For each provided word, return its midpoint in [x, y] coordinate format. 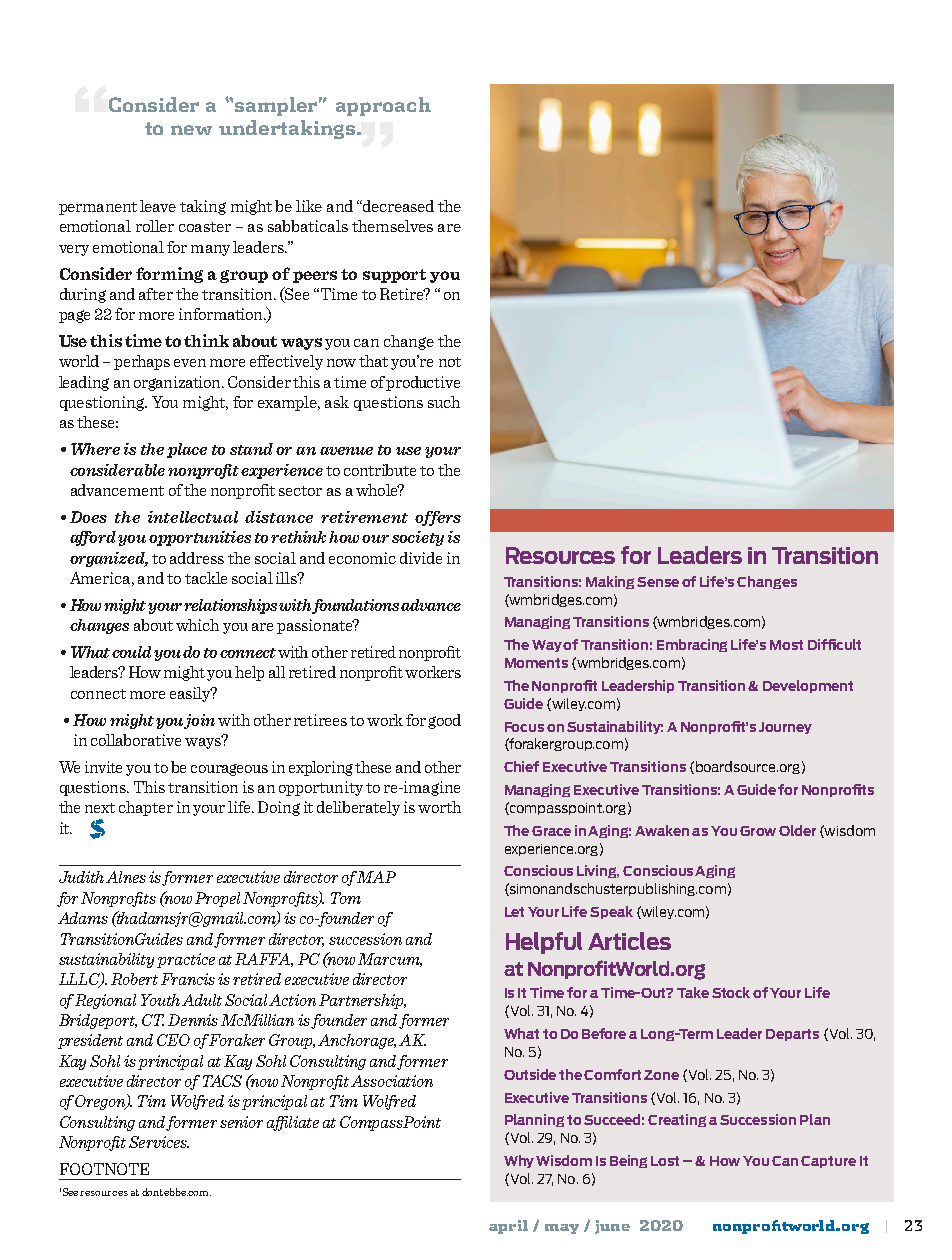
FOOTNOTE [104, 1169]
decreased [397, 206]
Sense [658, 582]
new [191, 130]
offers [438, 518]
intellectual [193, 517]
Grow [758, 831]
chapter [146, 808]
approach [383, 106]
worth [439, 807]
